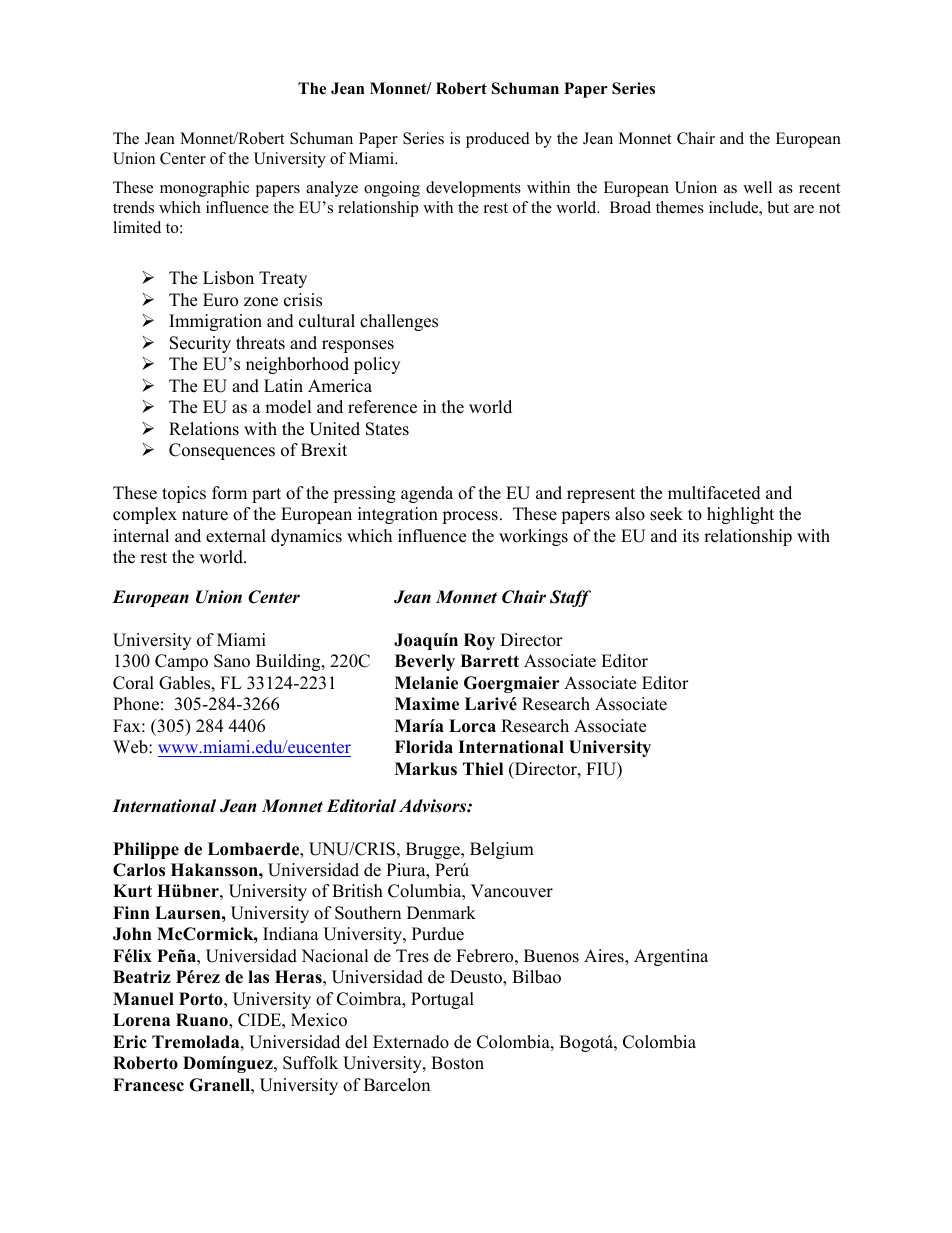  Describe the element at coordinates (427, 494) in the document. I see `agenda` at that location.
